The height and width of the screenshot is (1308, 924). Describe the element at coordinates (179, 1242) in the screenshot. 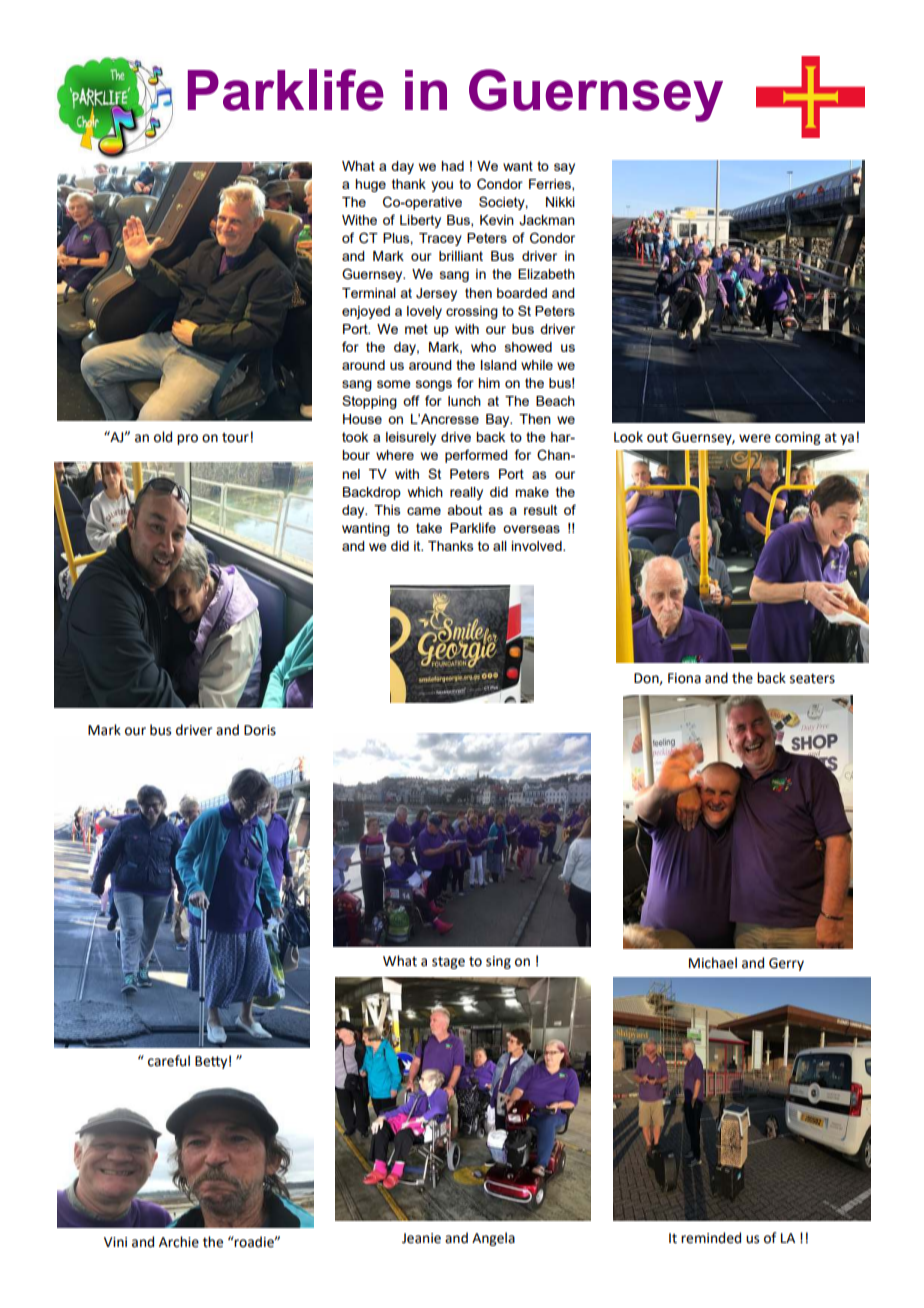

I see `Archie` at that location.
